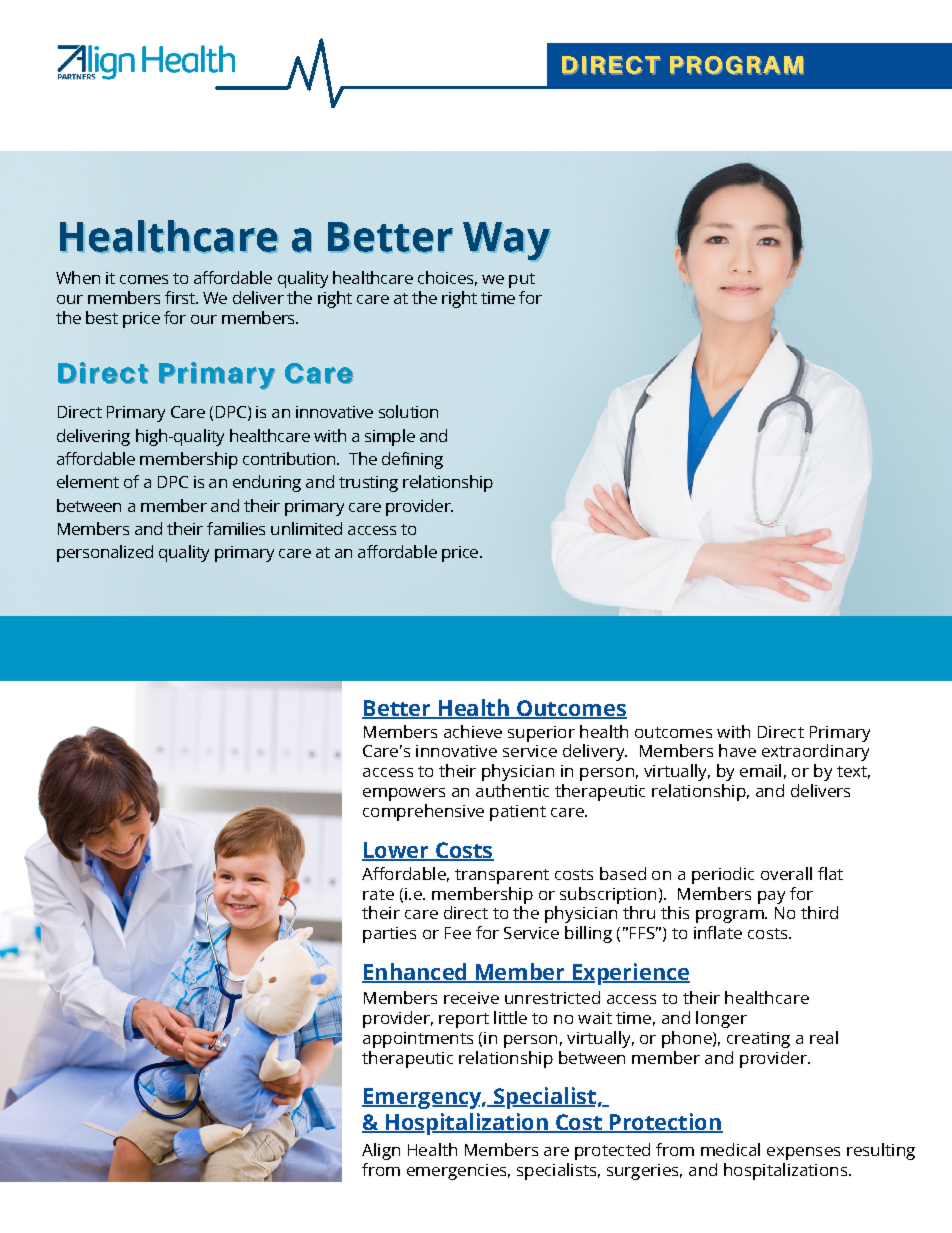  What do you see at coordinates (473, 731) in the screenshot?
I see `achieve` at bounding box center [473, 731].
